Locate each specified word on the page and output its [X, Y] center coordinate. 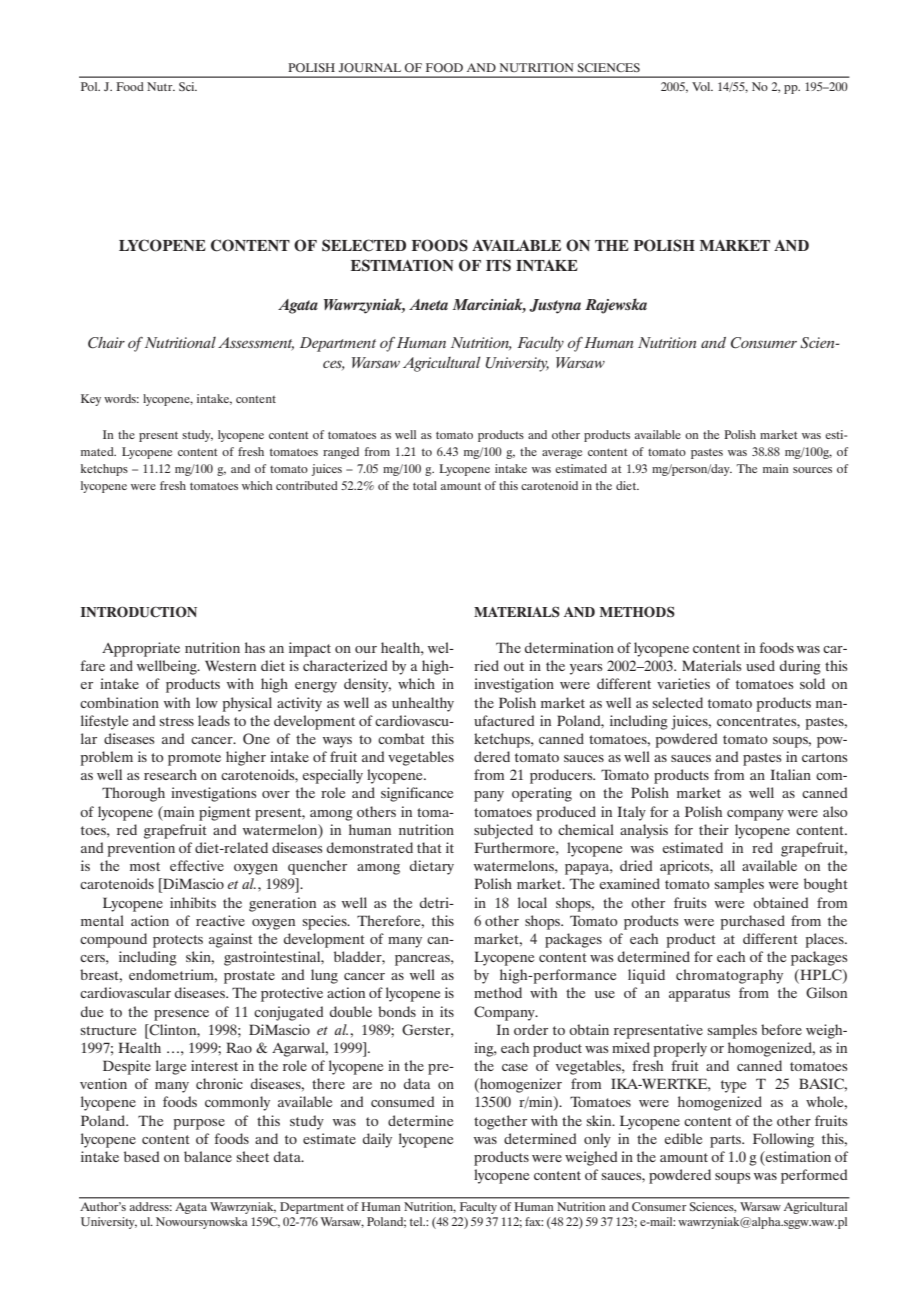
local [532, 902]
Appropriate [141, 649]
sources [812, 470]
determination [569, 647]
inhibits [193, 902]
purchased [753, 922]
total [425, 485]
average [562, 454]
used [760, 665]
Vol [702, 86]
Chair [106, 343]
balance [208, 1156]
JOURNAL [370, 67]
